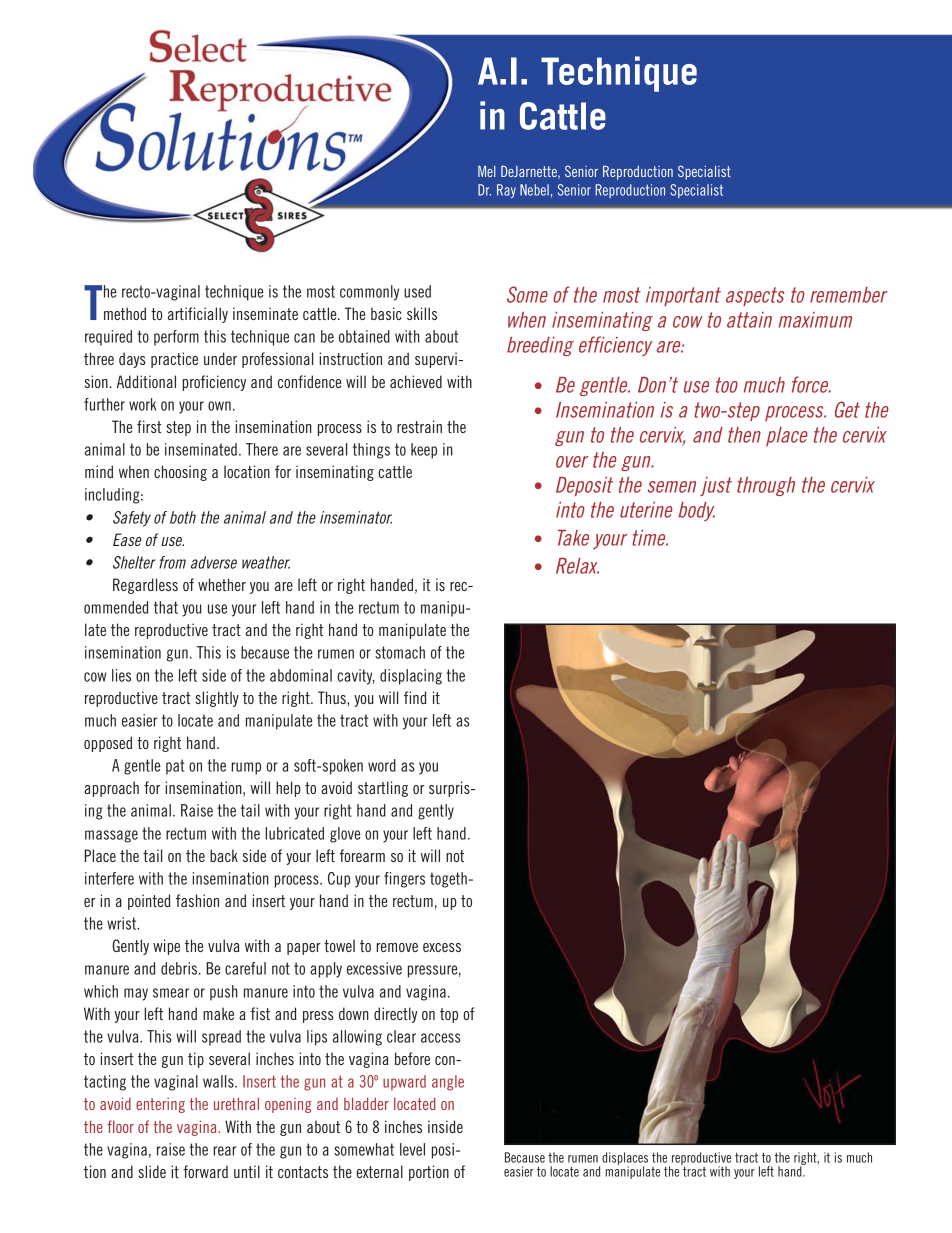  I want to click on Mel, so click(487, 171).
